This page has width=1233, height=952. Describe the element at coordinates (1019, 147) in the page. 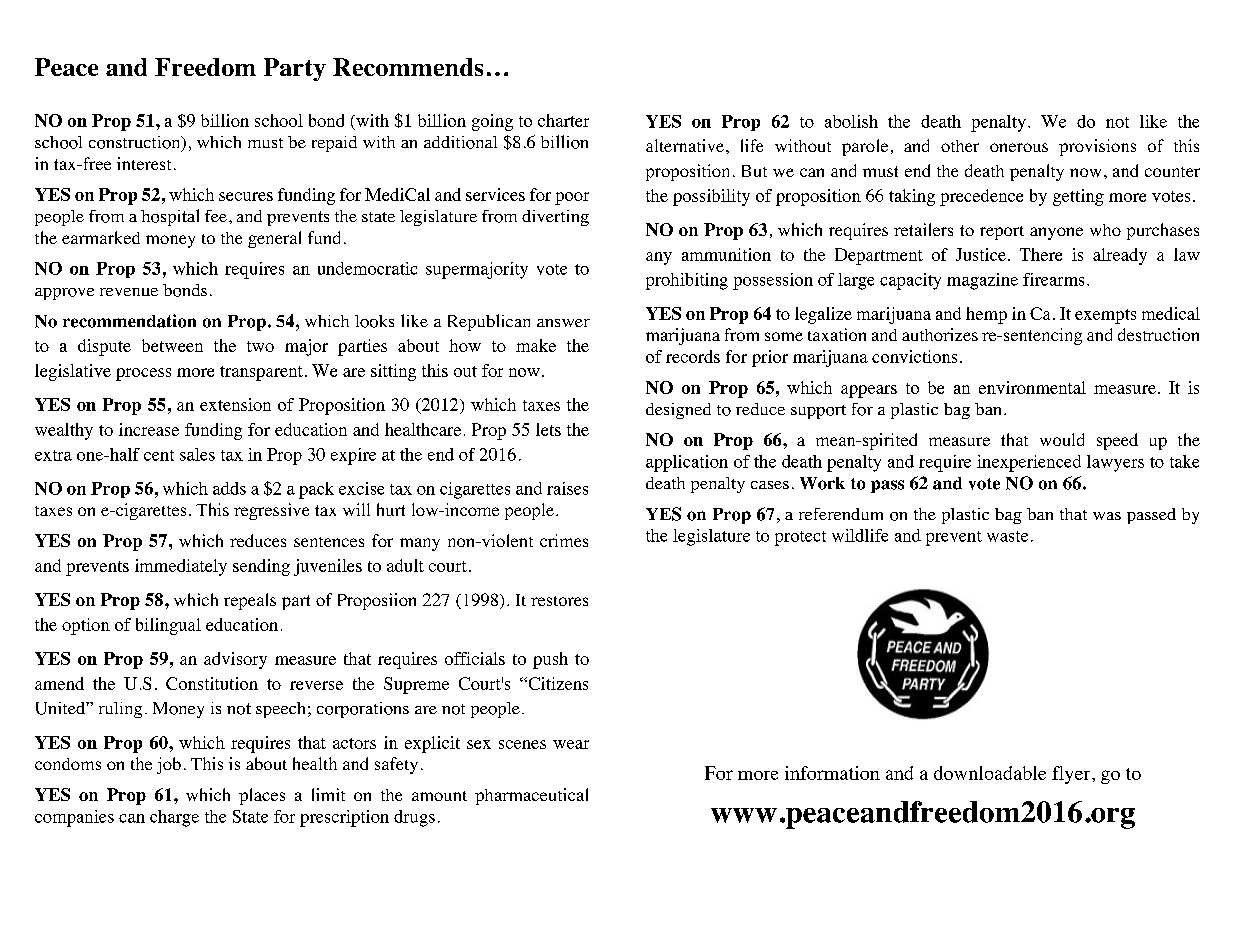

I see `onerous` at that location.
